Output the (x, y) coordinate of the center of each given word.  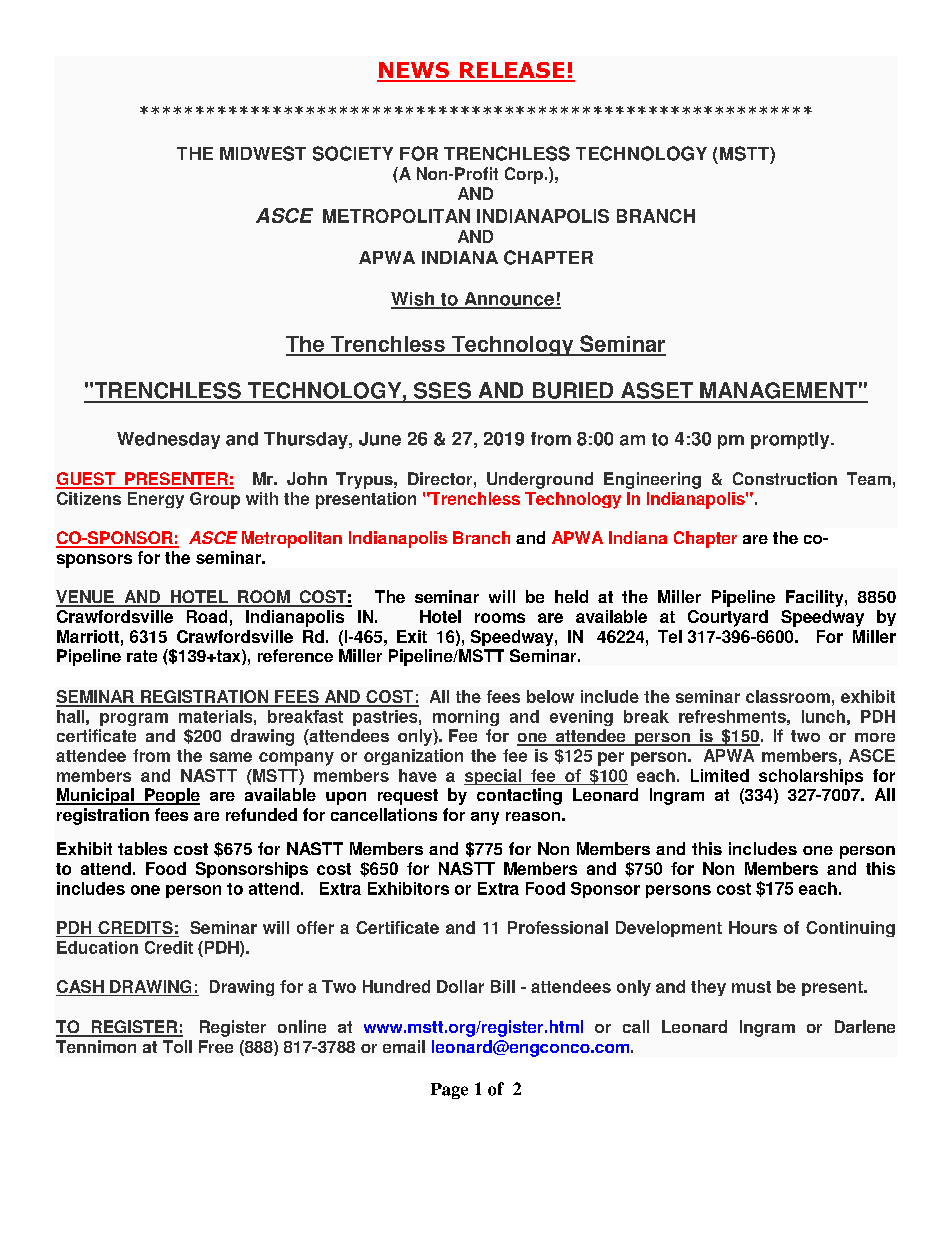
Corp (524, 175)
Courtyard (728, 618)
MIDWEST (263, 153)
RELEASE (511, 71)
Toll (177, 1046)
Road (207, 616)
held (571, 596)
